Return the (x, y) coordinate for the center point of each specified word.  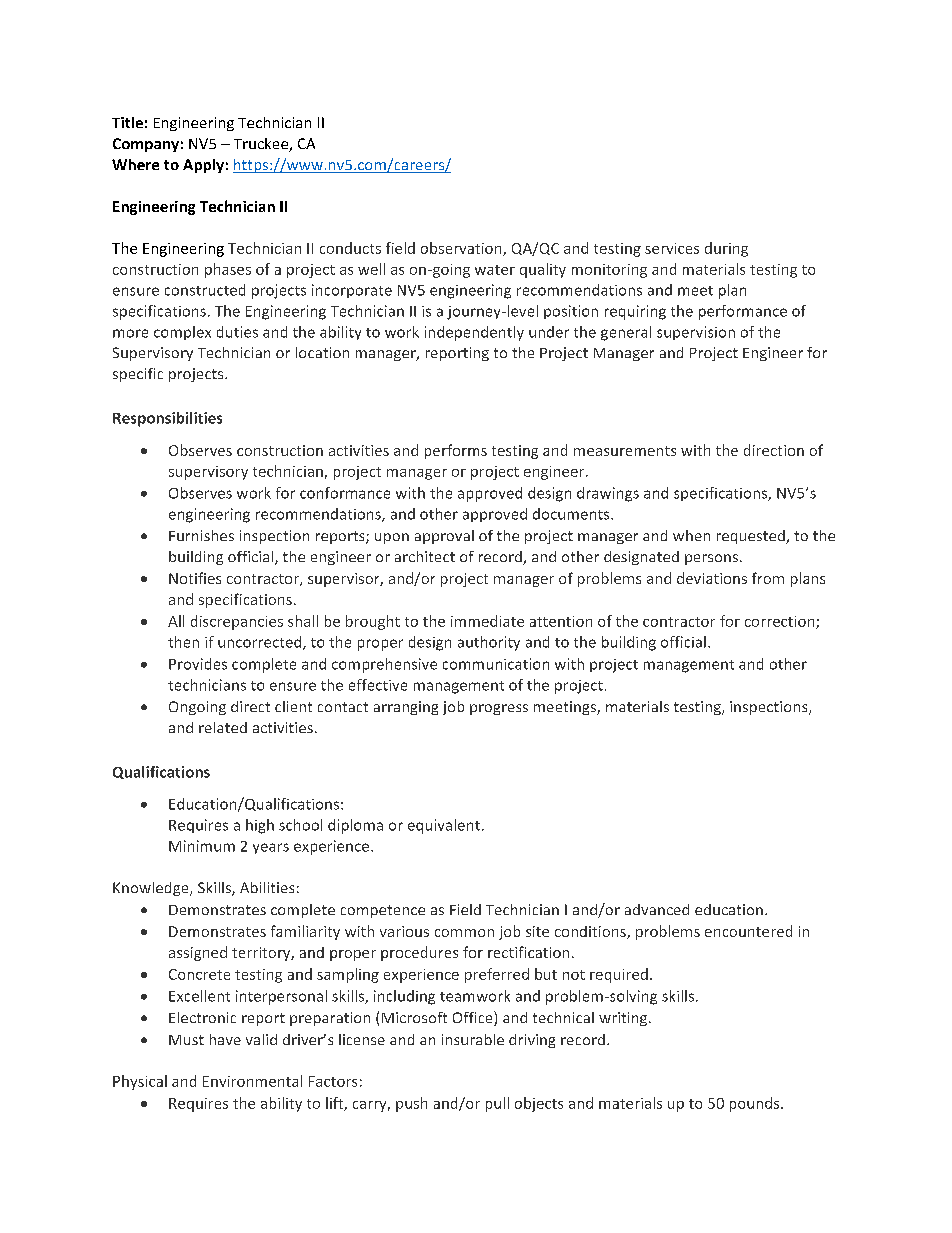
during (726, 249)
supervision (696, 333)
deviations (712, 578)
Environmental (252, 1081)
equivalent (444, 826)
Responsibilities (167, 419)
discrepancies (237, 622)
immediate (487, 621)
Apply (203, 166)
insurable (473, 1039)
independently (474, 333)
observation (462, 249)
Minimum (202, 846)
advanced (657, 909)
